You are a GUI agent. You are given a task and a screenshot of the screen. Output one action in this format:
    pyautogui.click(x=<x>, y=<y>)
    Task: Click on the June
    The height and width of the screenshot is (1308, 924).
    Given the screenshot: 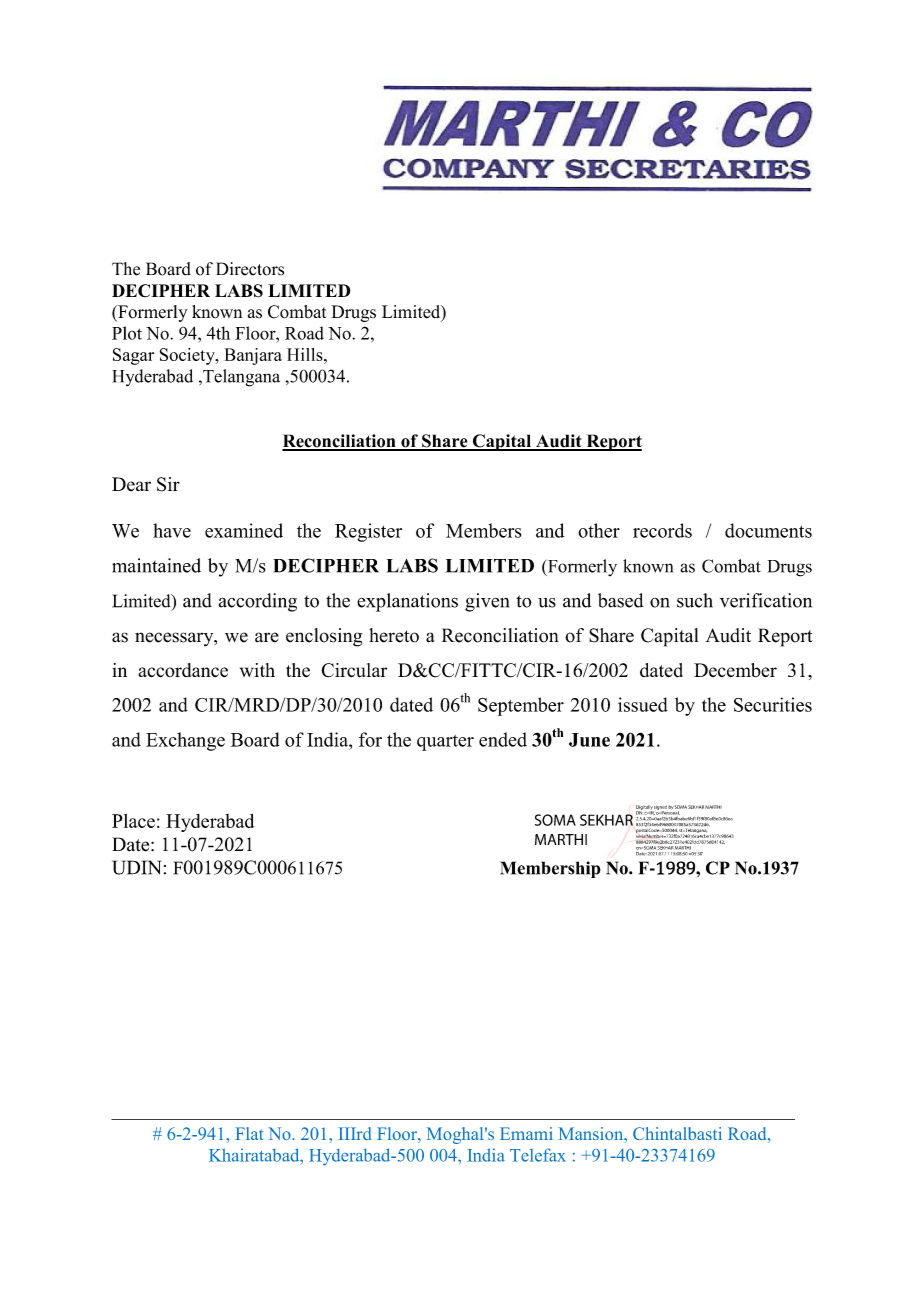 What is the action you would take?
    pyautogui.click(x=589, y=740)
